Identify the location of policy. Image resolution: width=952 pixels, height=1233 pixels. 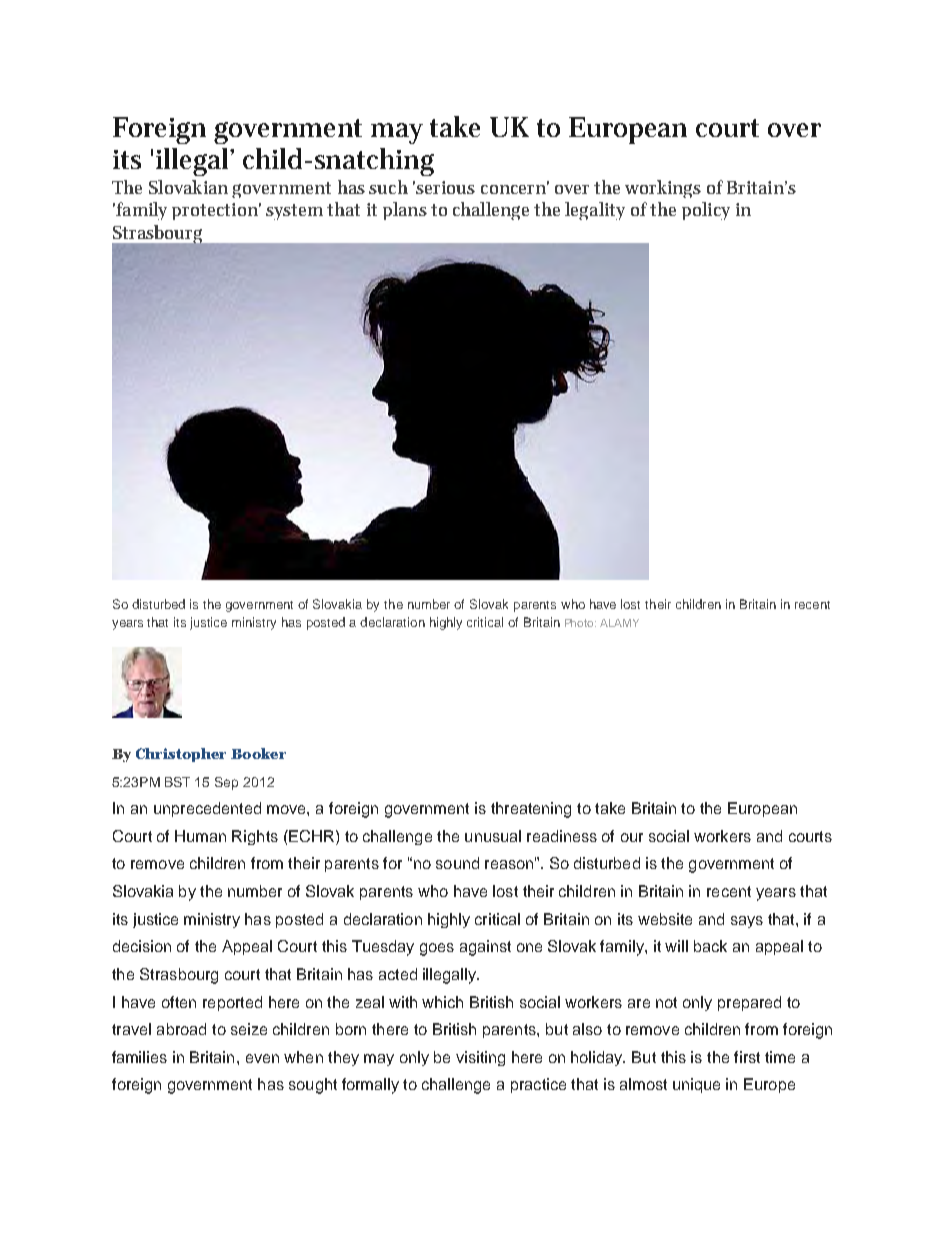
(706, 211).
